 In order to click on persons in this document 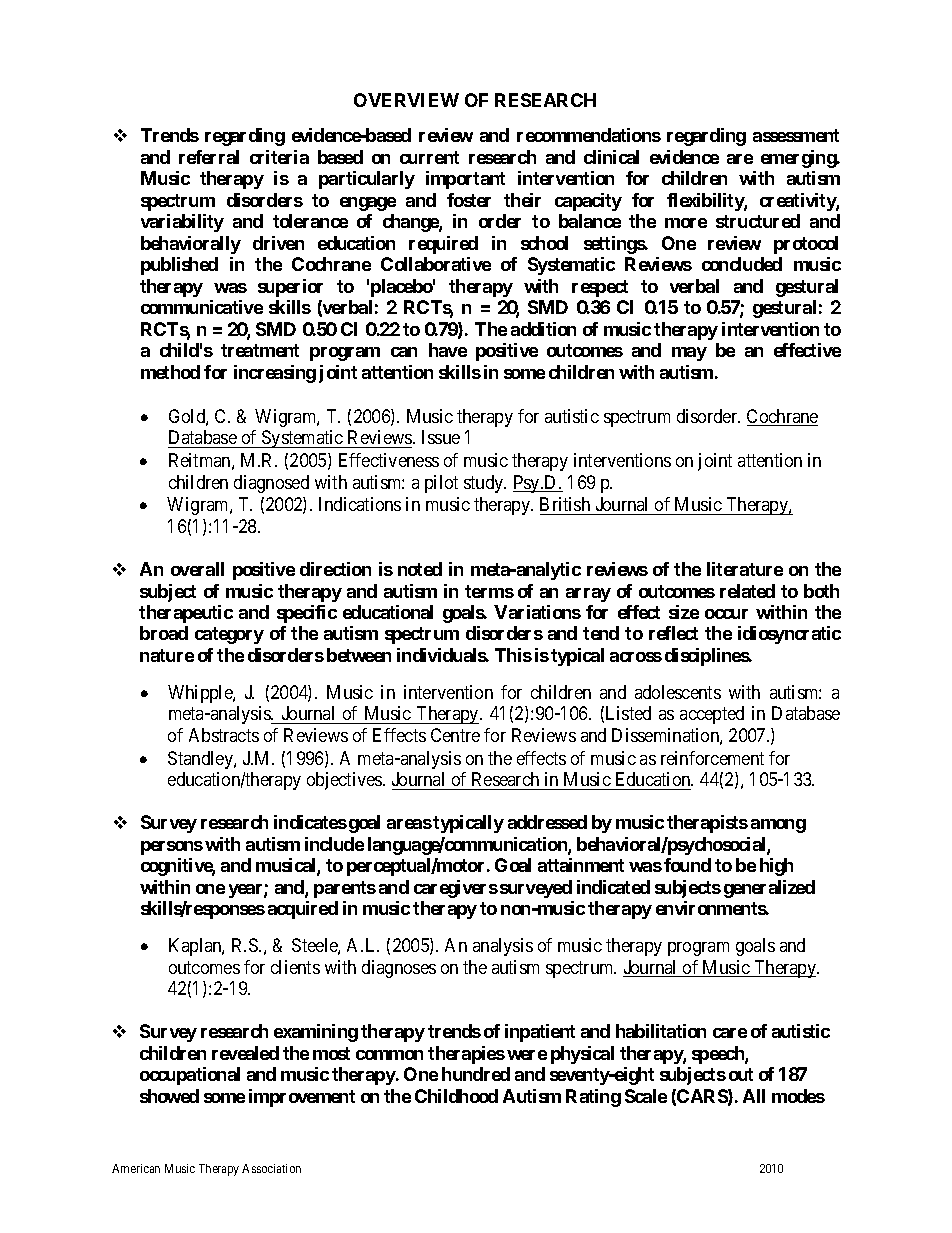, I will do `click(172, 848)`.
